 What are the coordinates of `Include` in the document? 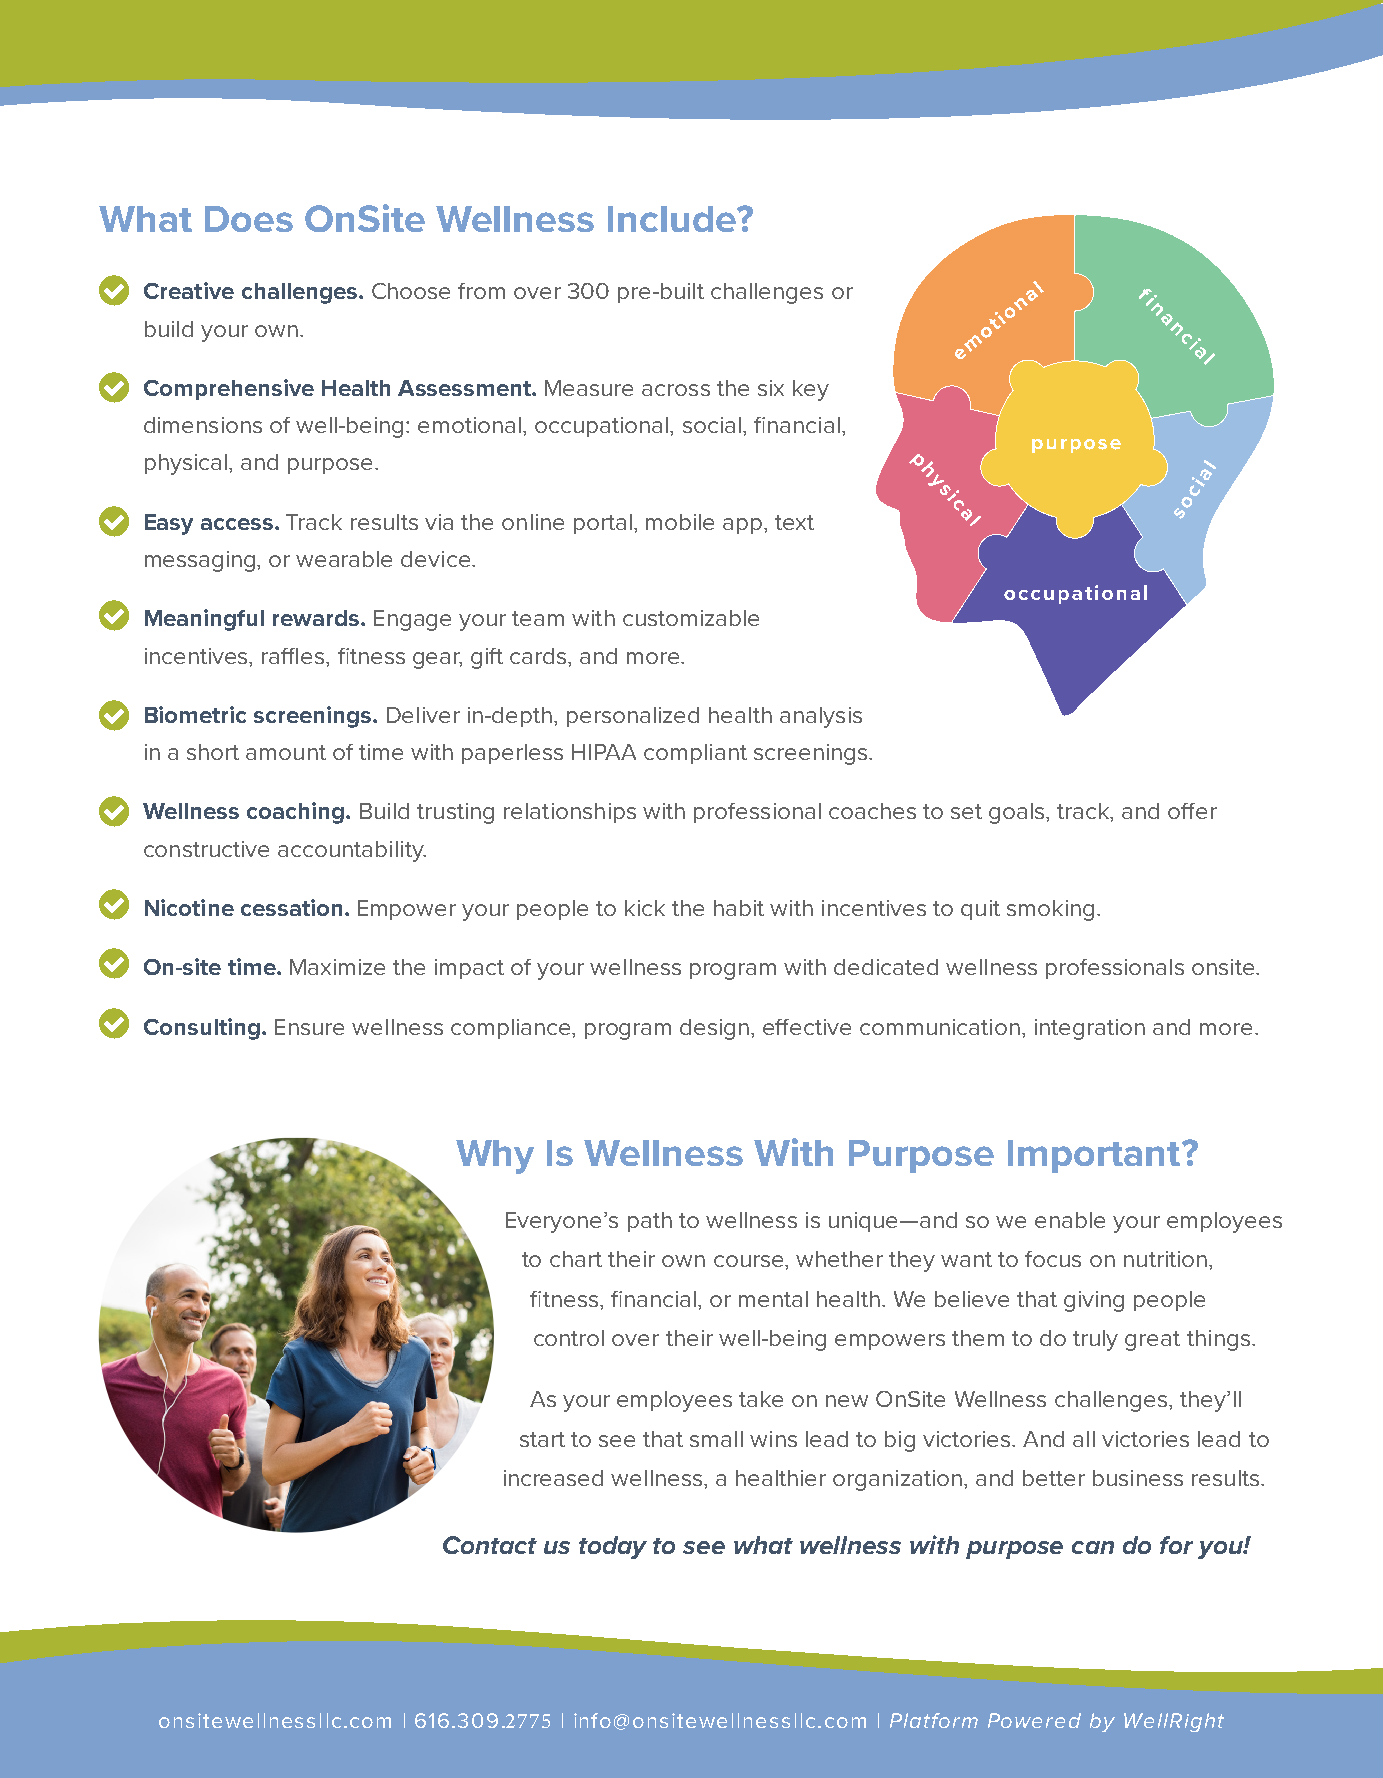 It's located at (673, 219).
